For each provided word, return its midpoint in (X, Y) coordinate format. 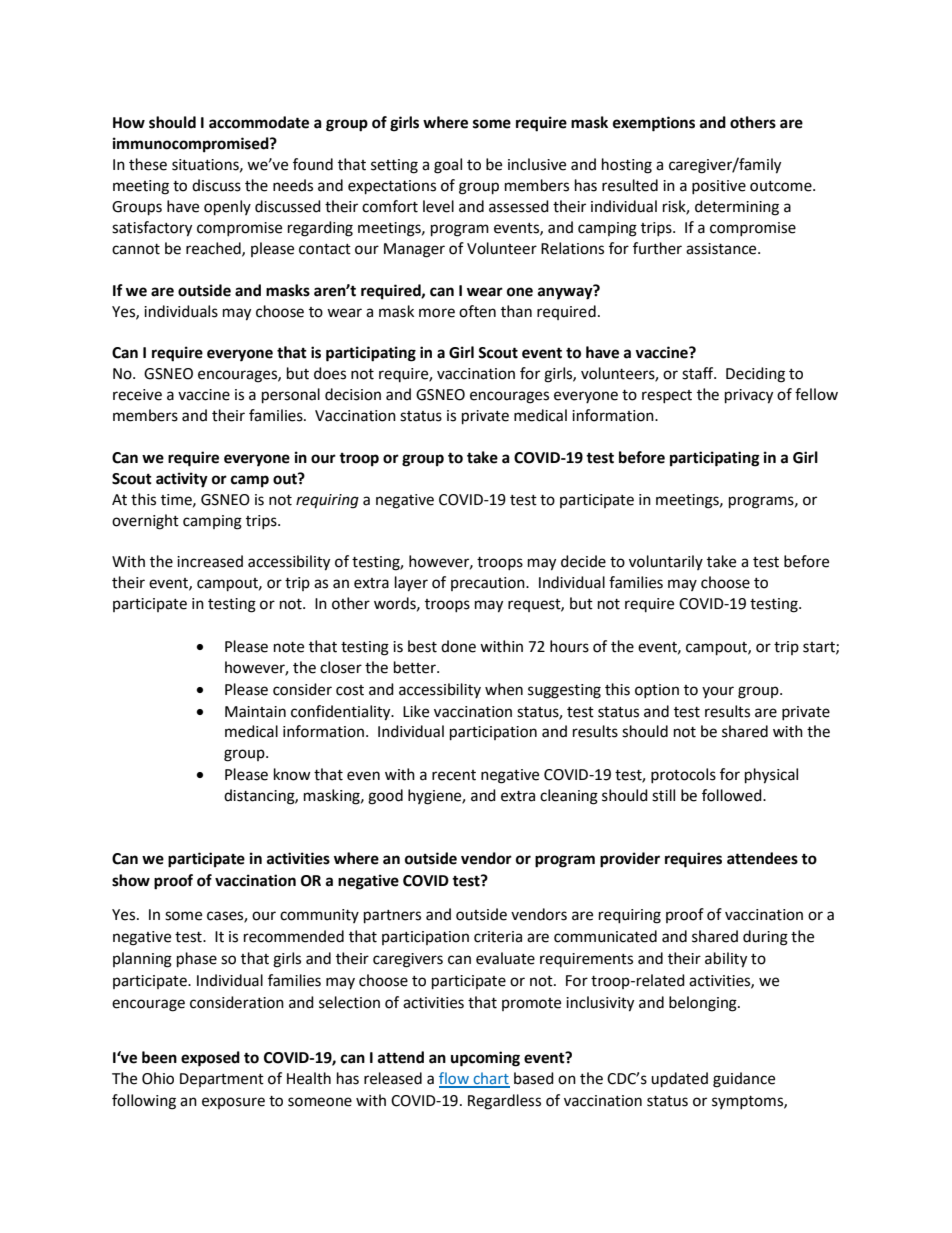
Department (222, 1080)
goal (448, 166)
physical (771, 776)
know (292, 774)
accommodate (259, 122)
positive (719, 187)
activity (182, 480)
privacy (749, 396)
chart (490, 1079)
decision (353, 394)
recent (454, 775)
